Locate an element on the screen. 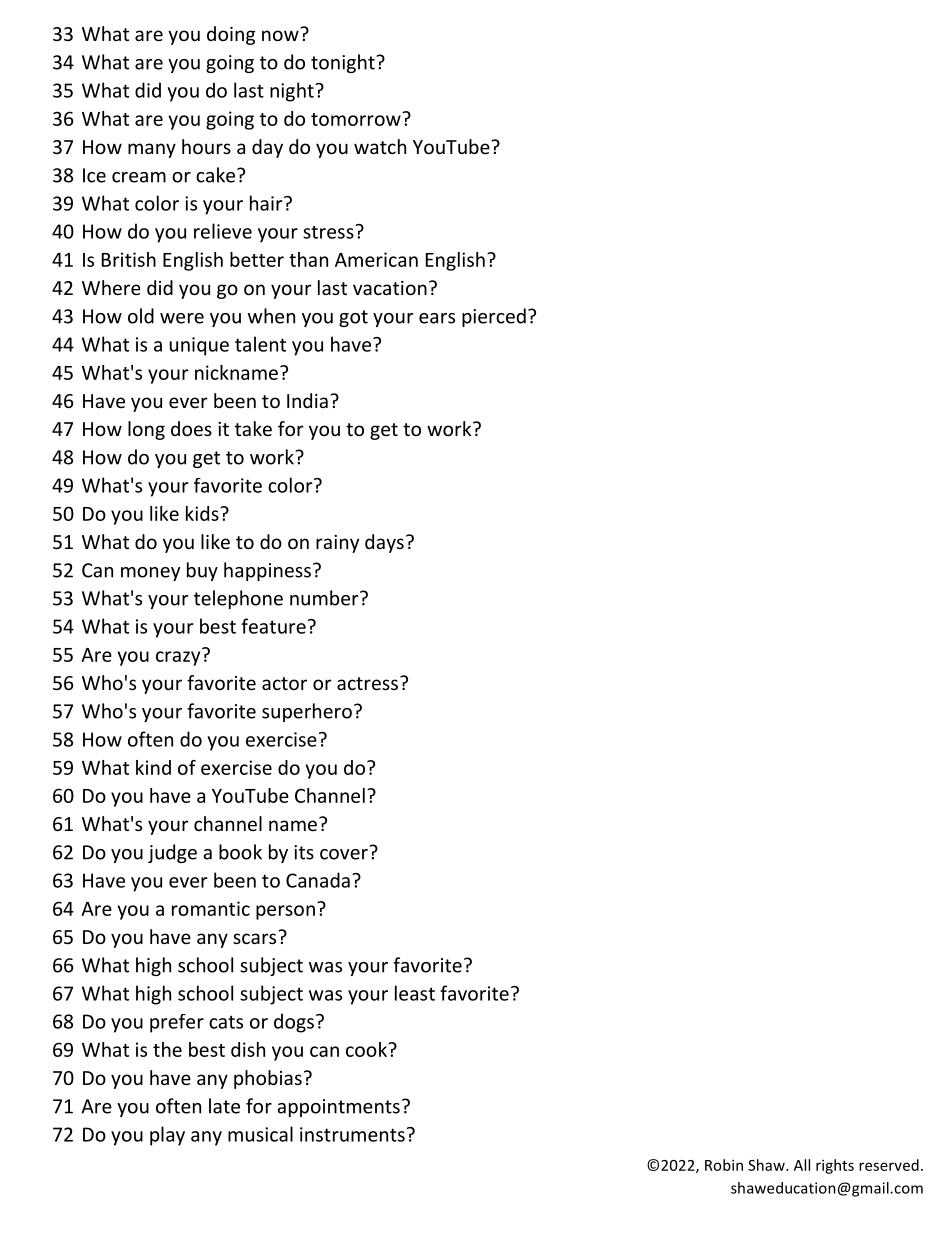  actress is located at coordinates (369, 683).
